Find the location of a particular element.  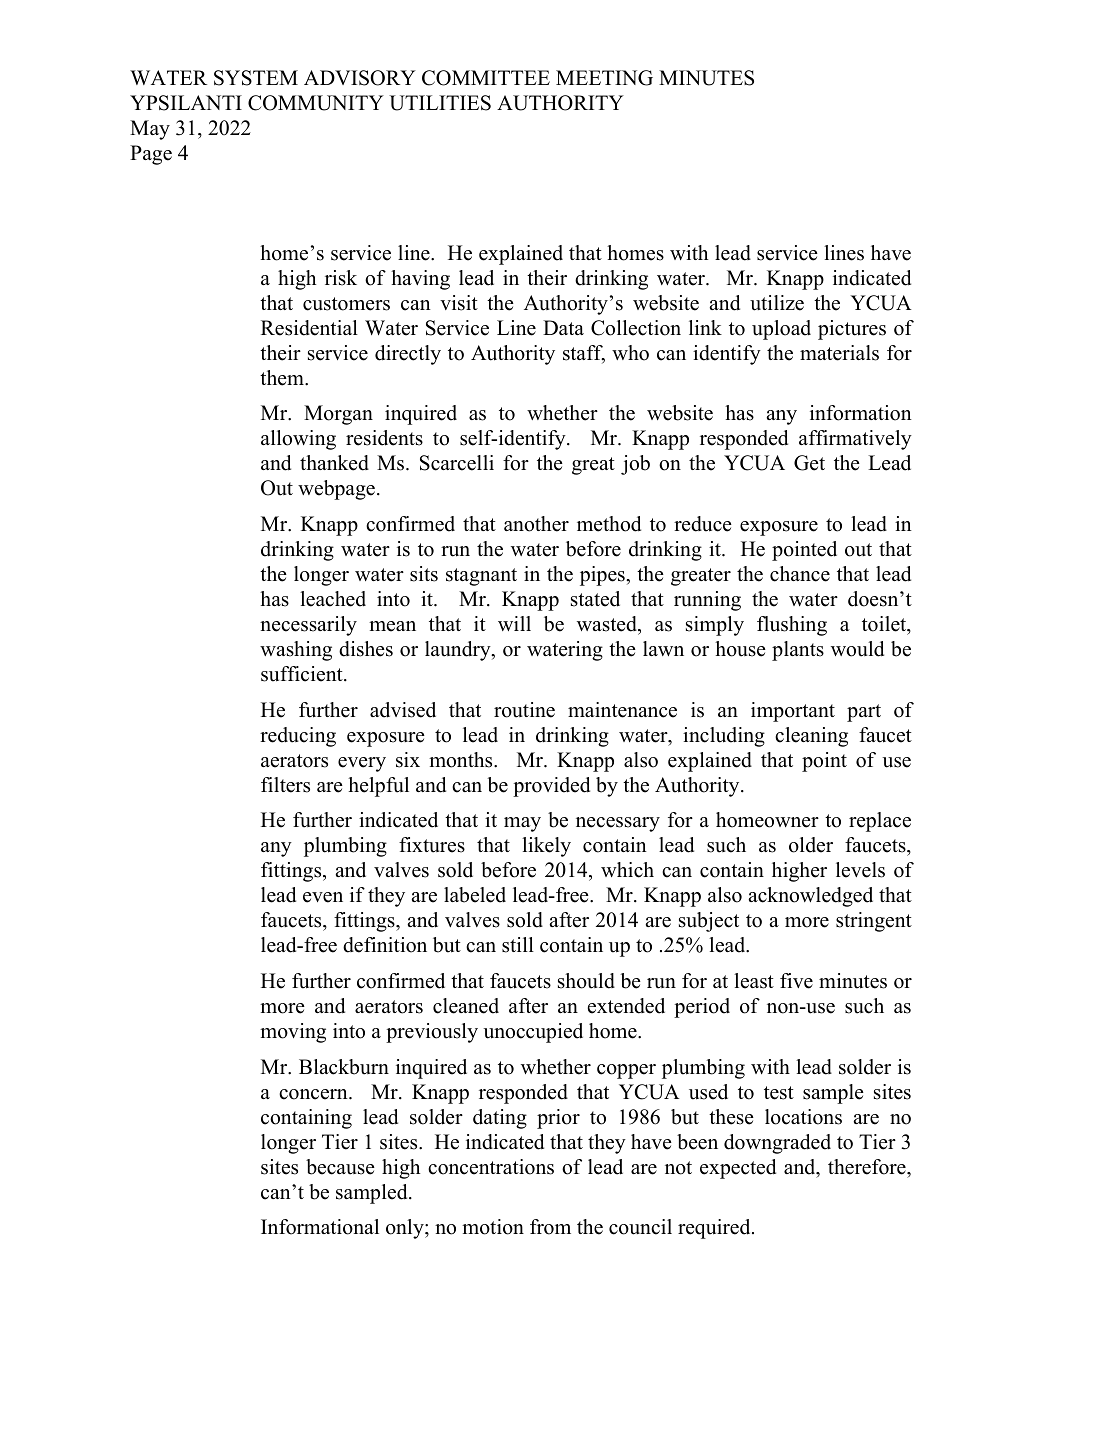

because is located at coordinates (340, 1167).
